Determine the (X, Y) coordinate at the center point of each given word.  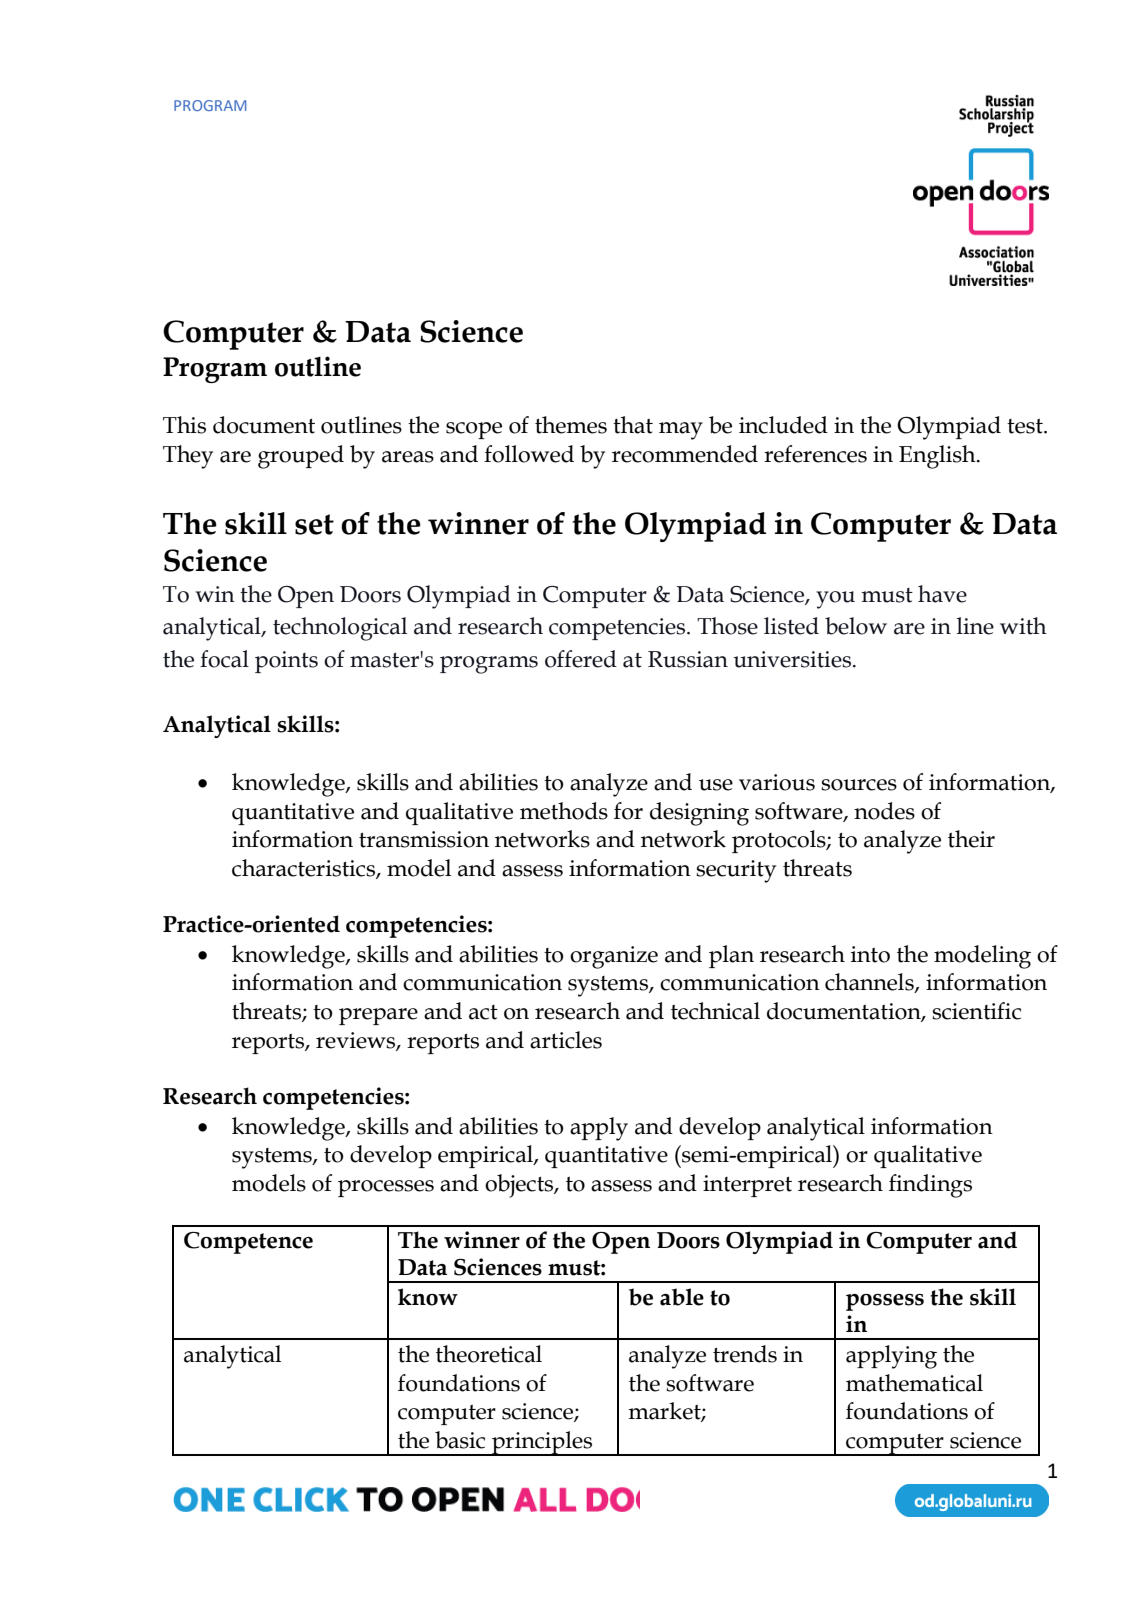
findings (930, 1186)
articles (566, 1040)
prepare (378, 1016)
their (971, 839)
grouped (301, 457)
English (938, 457)
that (633, 425)
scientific (976, 1011)
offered (581, 659)
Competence (248, 1243)
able (682, 1297)
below (856, 626)
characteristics (304, 869)
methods (564, 811)
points (286, 662)
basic (460, 1440)
